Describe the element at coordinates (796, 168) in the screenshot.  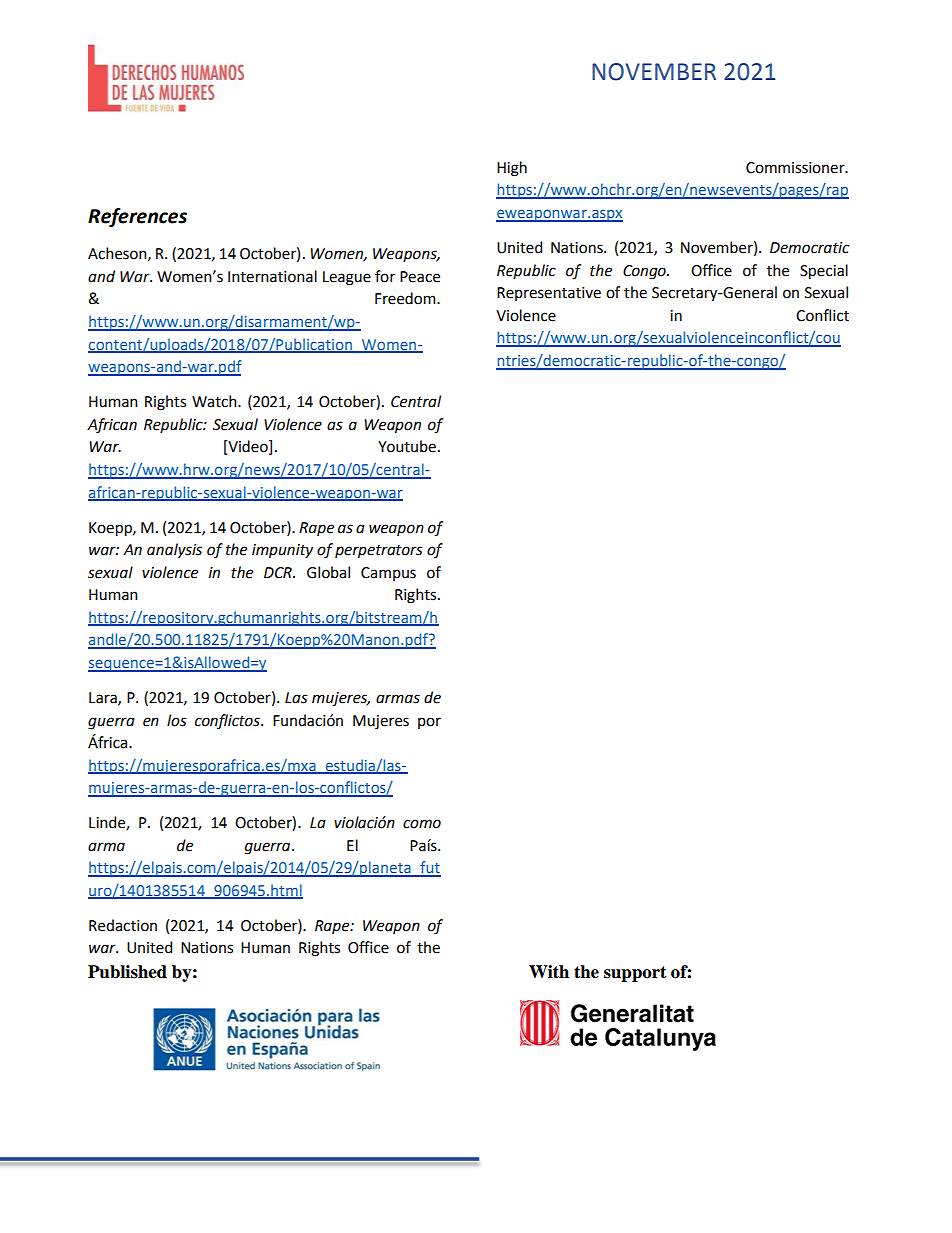
I see `Commissioner` at that location.
